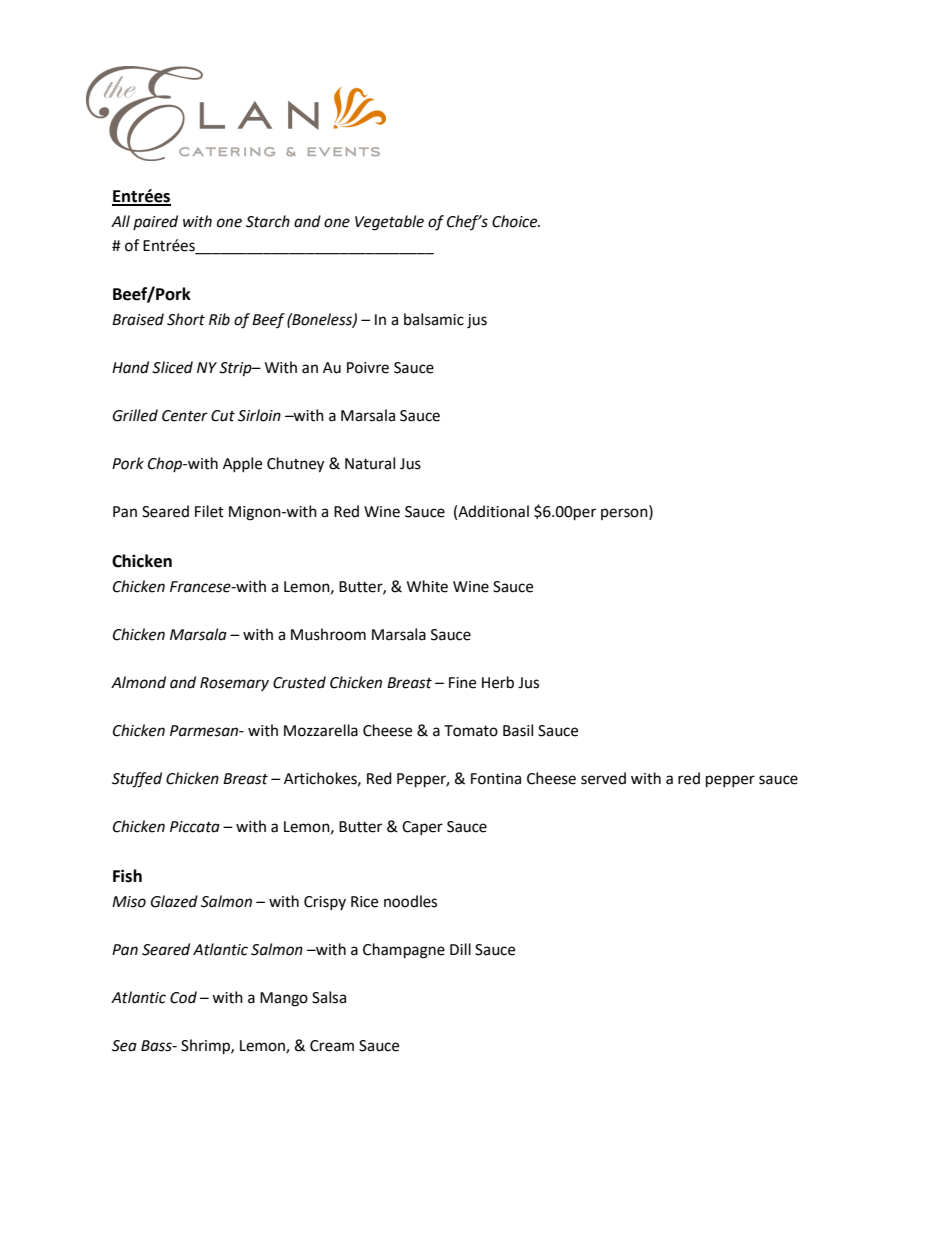 The width and height of the screenshot is (952, 1233). I want to click on person, so click(625, 514).
